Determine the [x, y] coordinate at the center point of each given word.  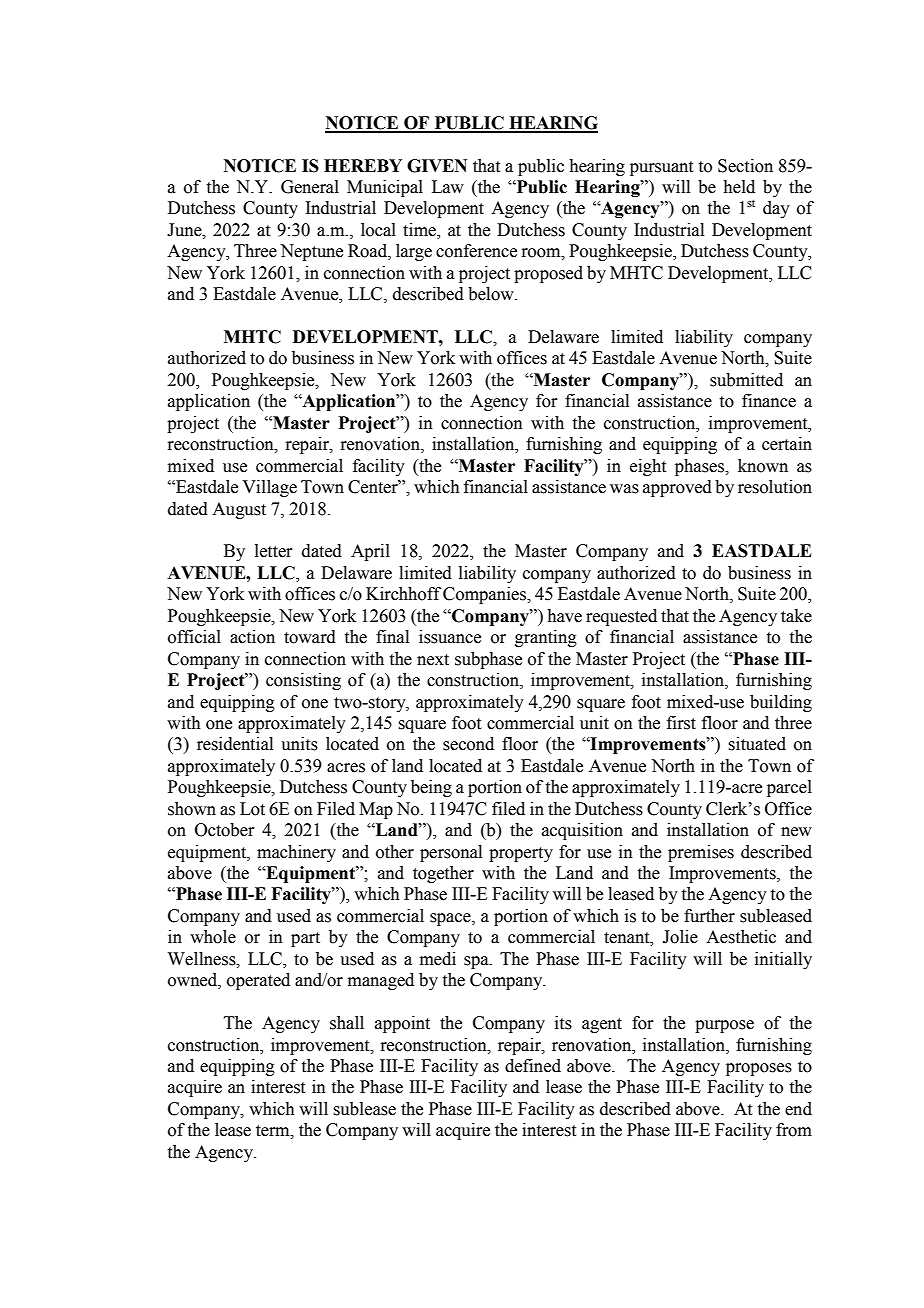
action [252, 637]
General [310, 187]
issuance [450, 637]
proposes [759, 1069]
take [796, 616]
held [739, 187]
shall [347, 1023]
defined [533, 1066]
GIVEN [437, 166]
